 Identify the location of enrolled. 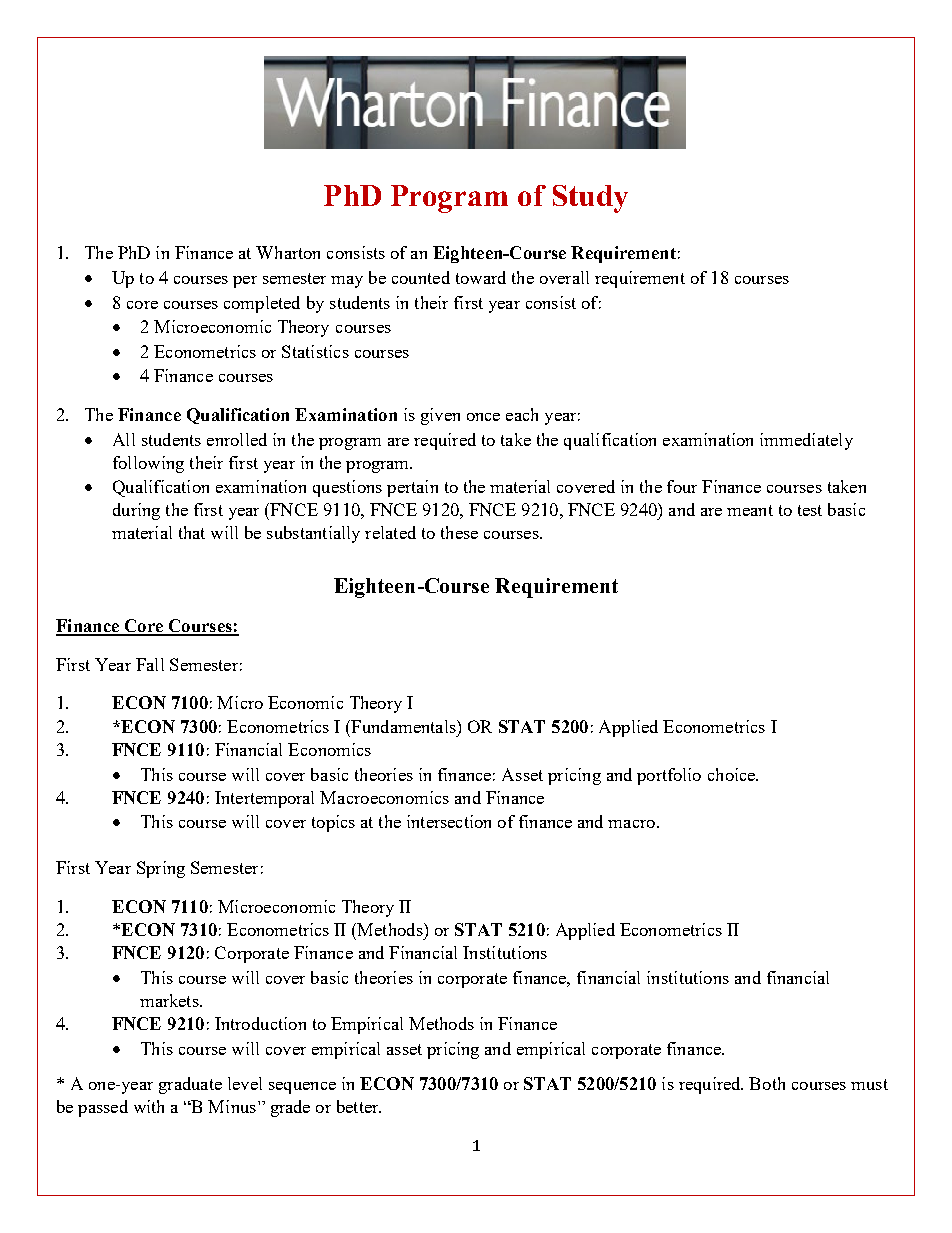
(237, 439).
